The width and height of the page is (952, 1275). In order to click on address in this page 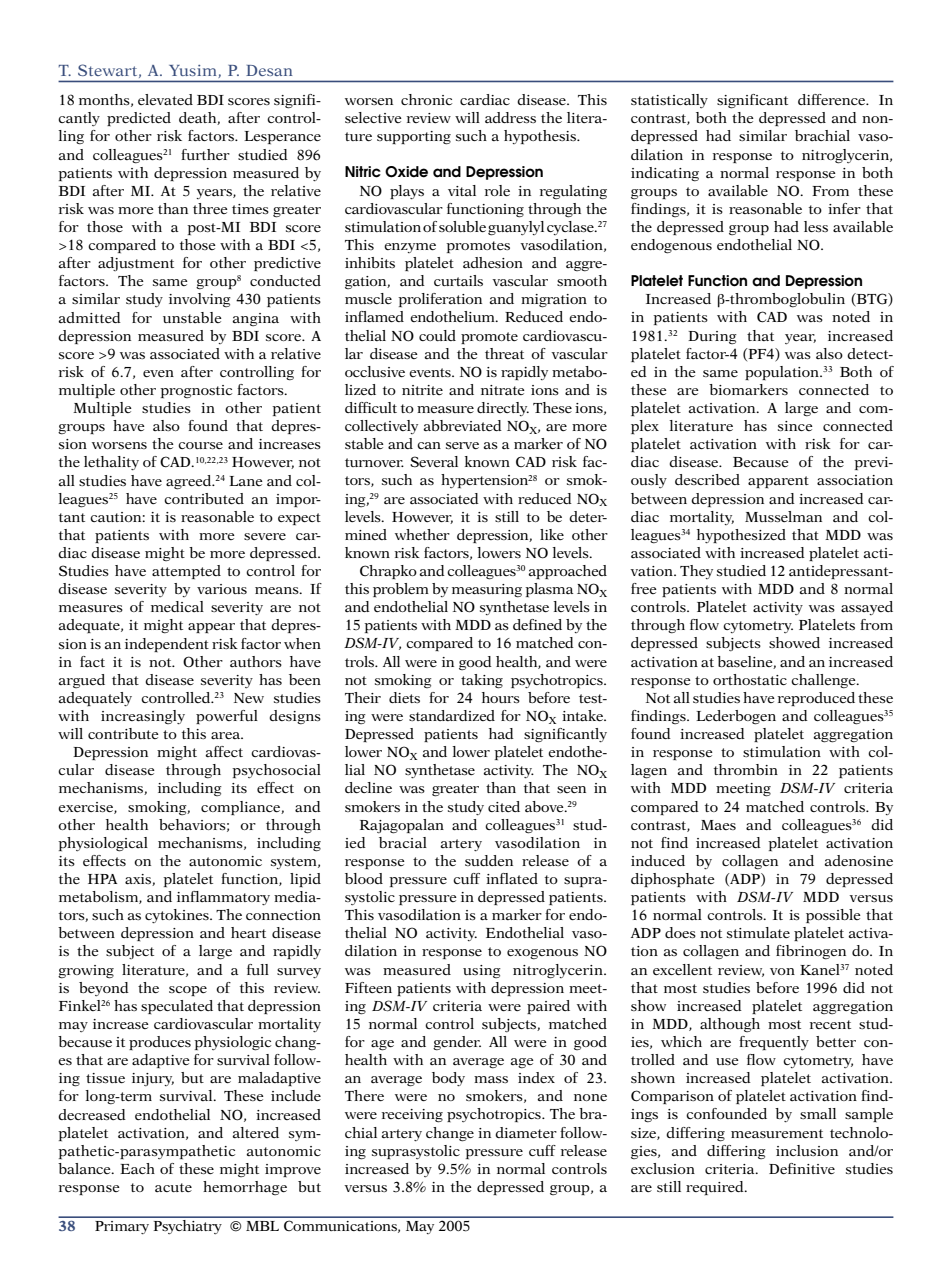, I will do `click(510, 117)`.
